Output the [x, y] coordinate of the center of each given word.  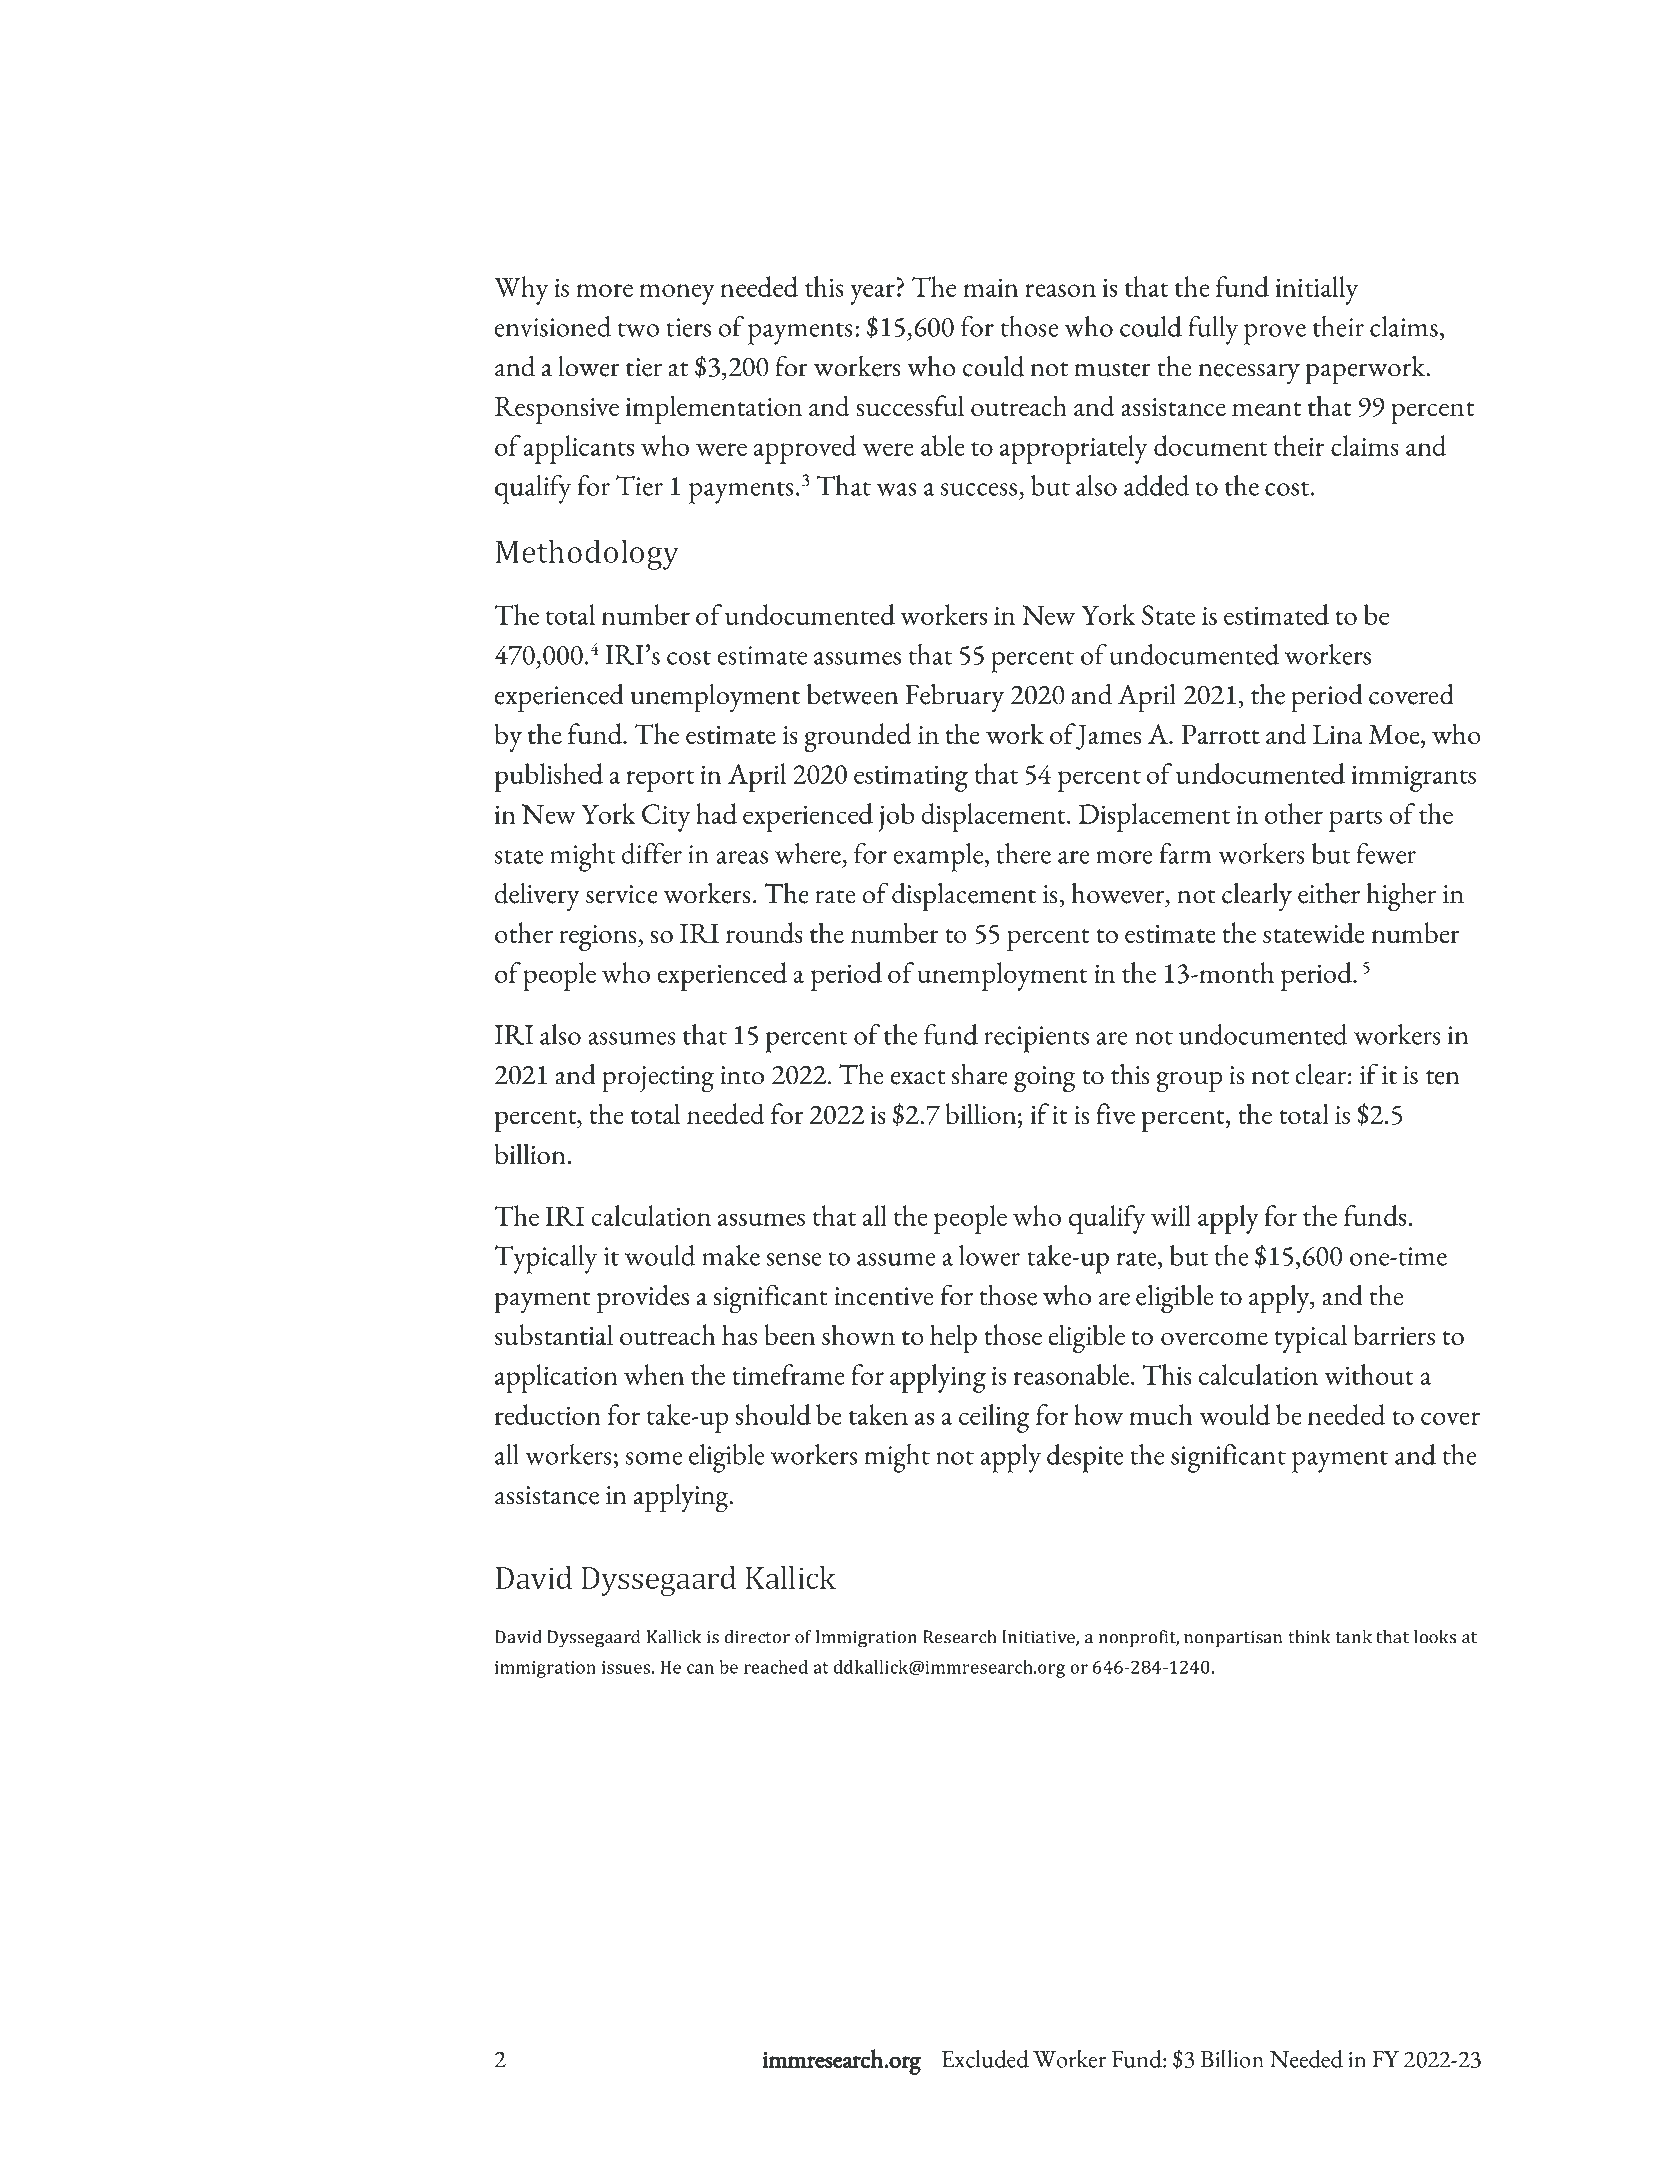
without [1369, 1374]
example [939, 857]
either [1329, 893]
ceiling [994, 1418]
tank [1354, 1637]
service [622, 894]
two [638, 330]
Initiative [1039, 1638]
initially [1317, 290]
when [654, 1374]
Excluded [985, 2059]
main [990, 287]
